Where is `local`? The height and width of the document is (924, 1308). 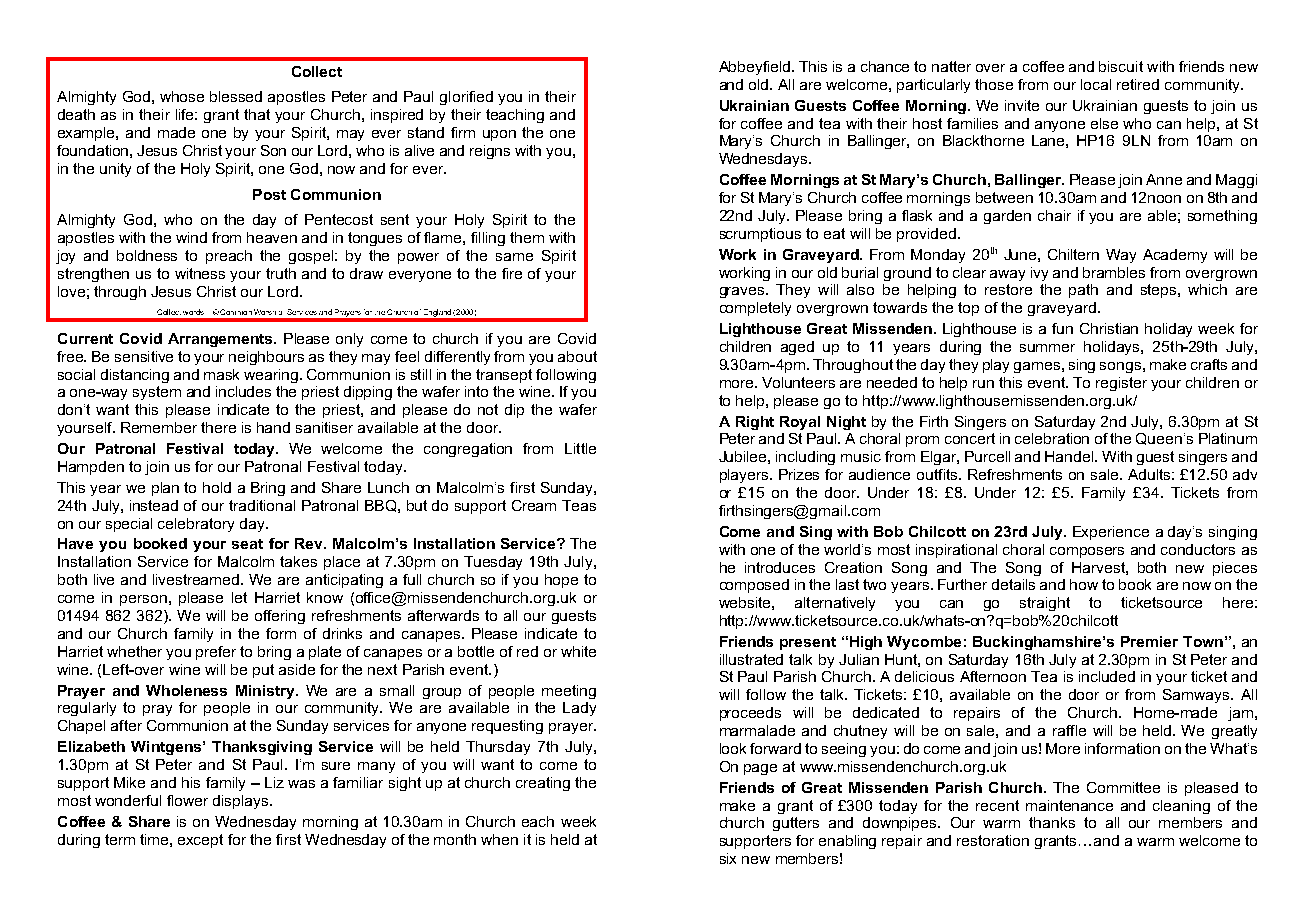
local is located at coordinates (1096, 84).
